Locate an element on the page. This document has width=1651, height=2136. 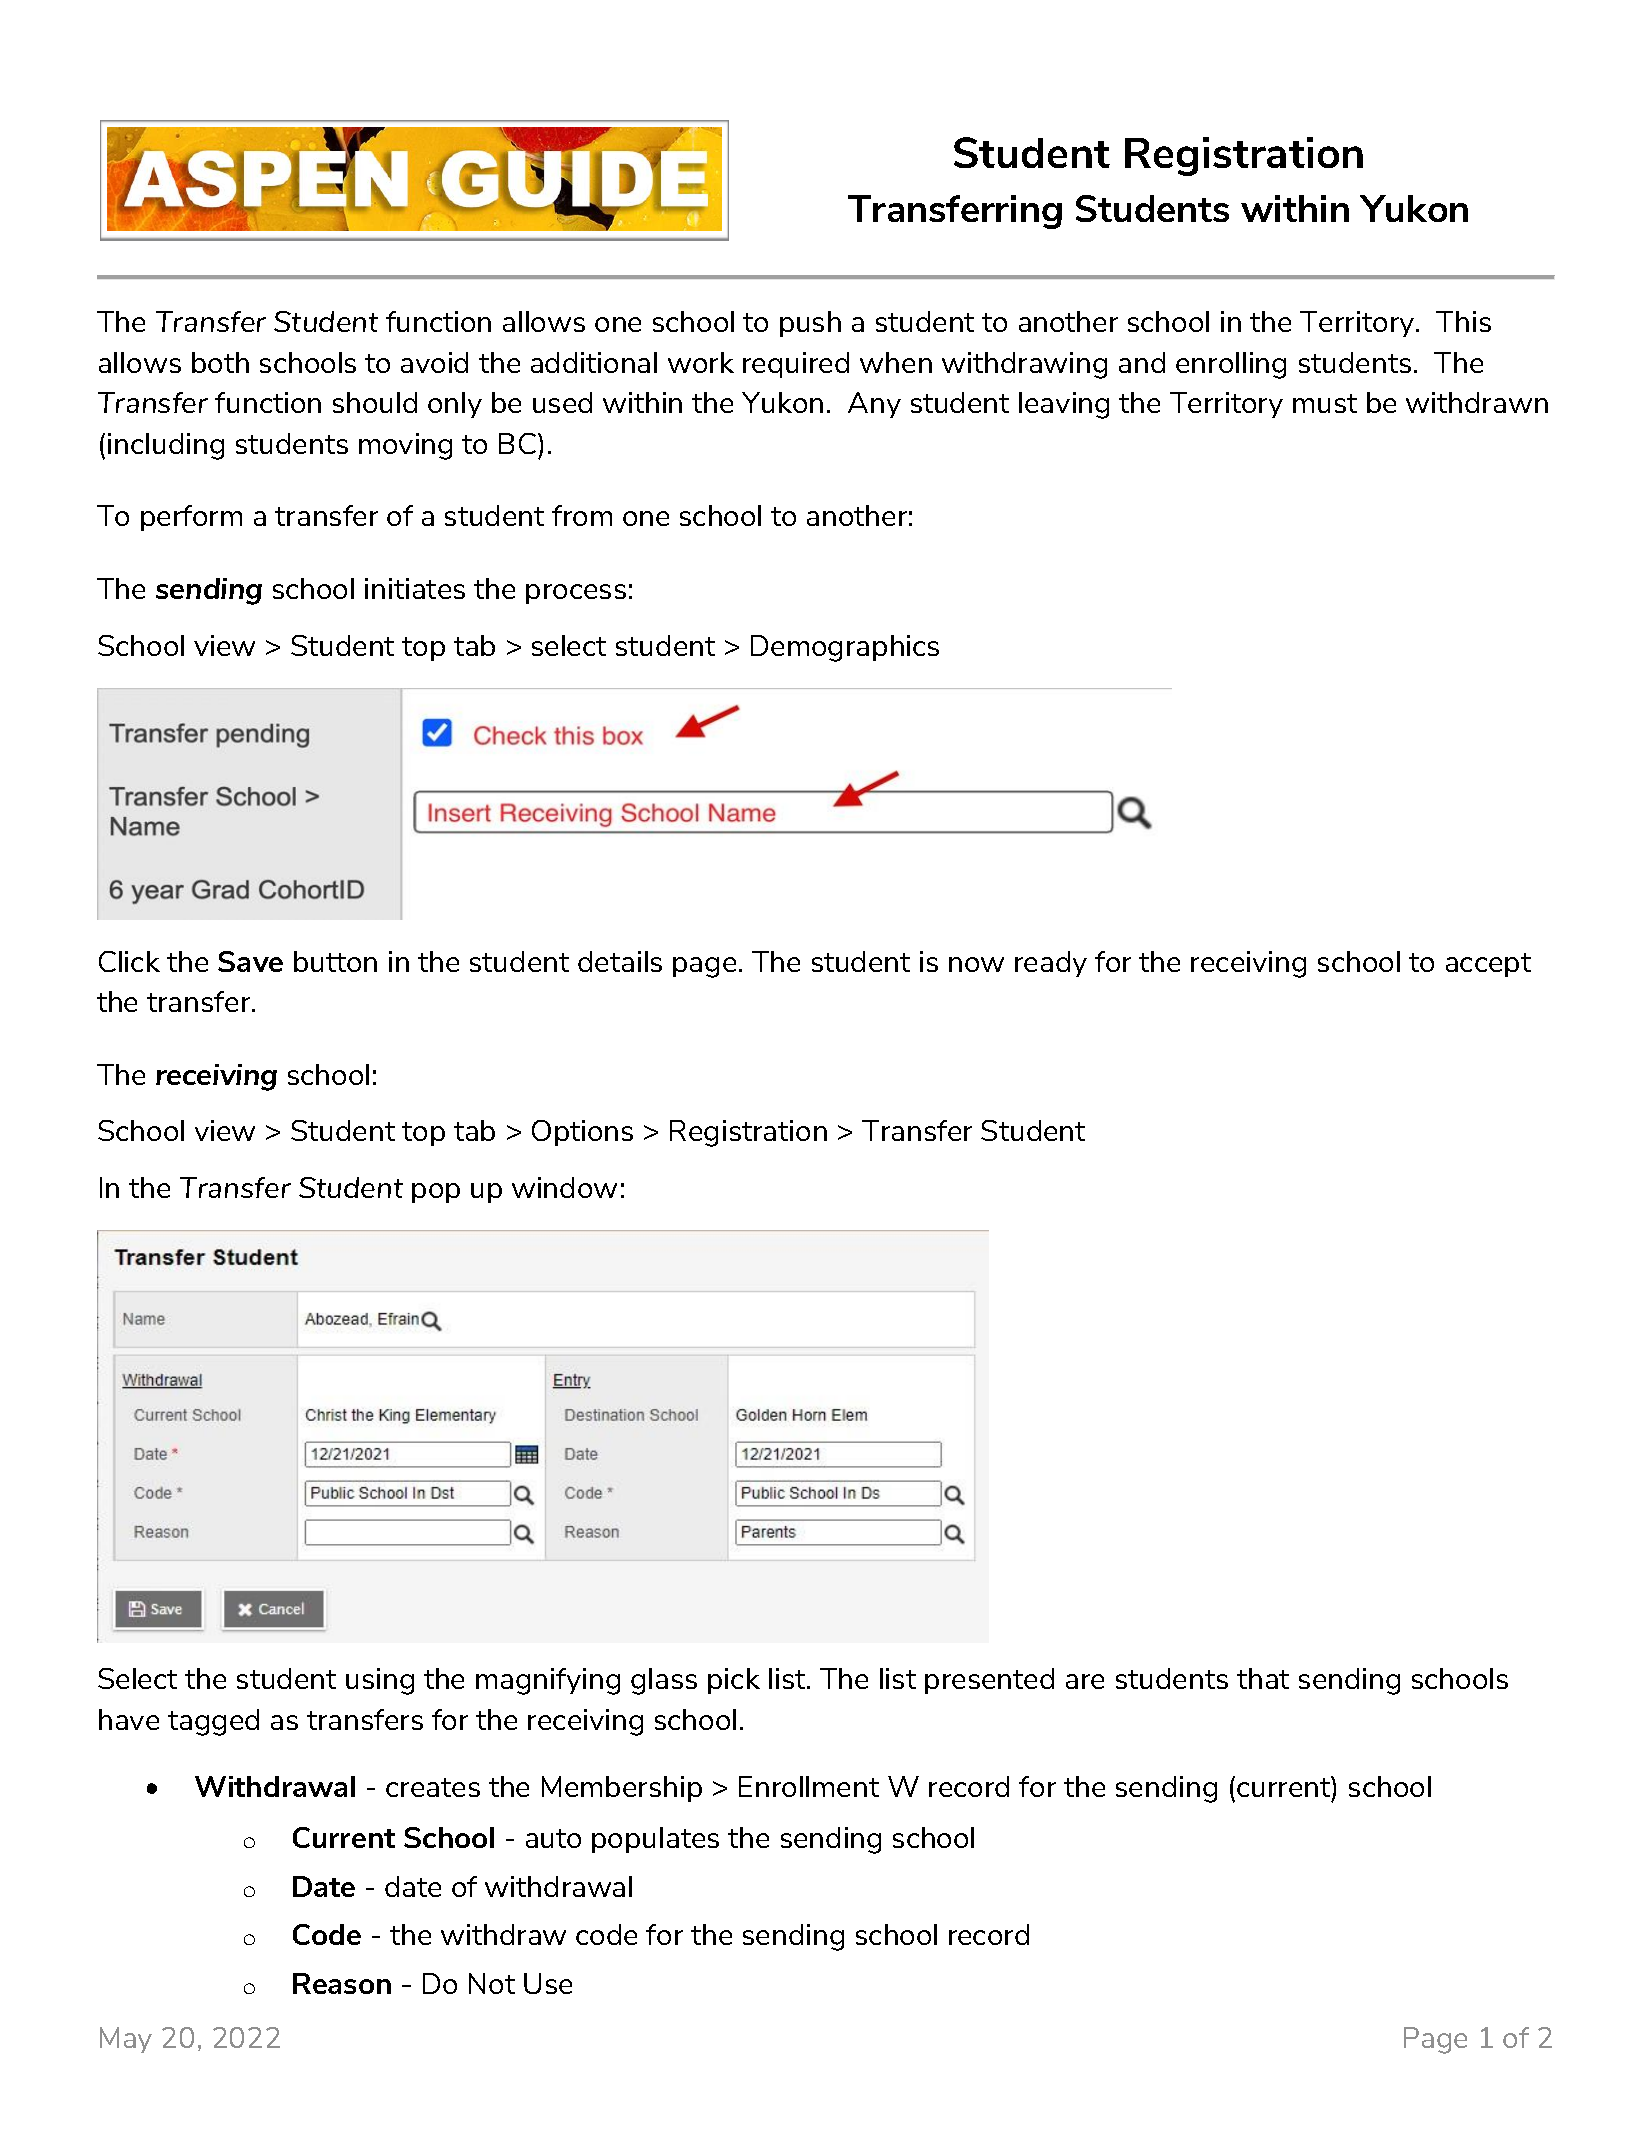
required is located at coordinates (796, 365).
